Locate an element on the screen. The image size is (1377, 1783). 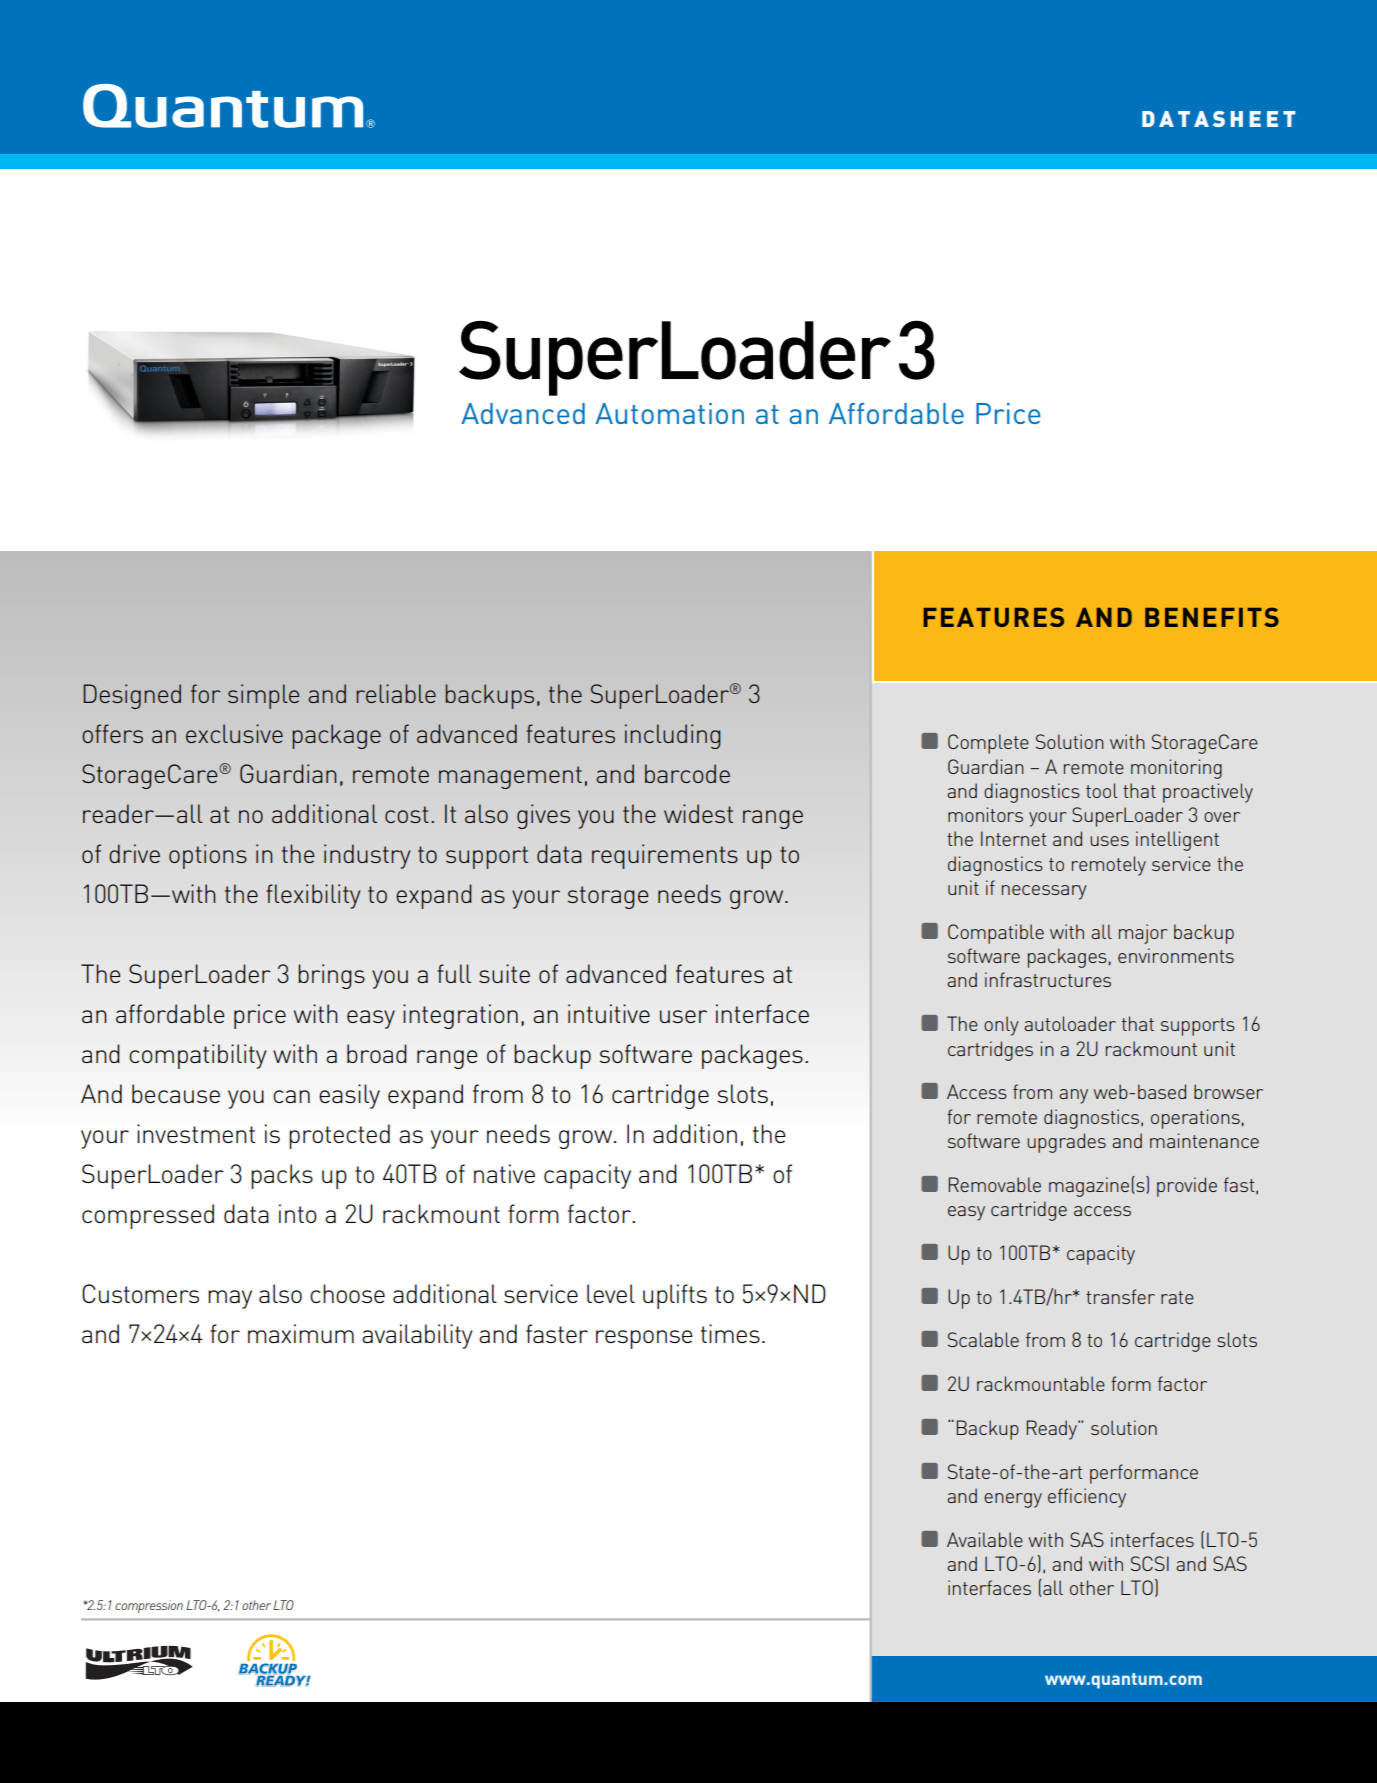
compression is located at coordinates (149, 1606).
